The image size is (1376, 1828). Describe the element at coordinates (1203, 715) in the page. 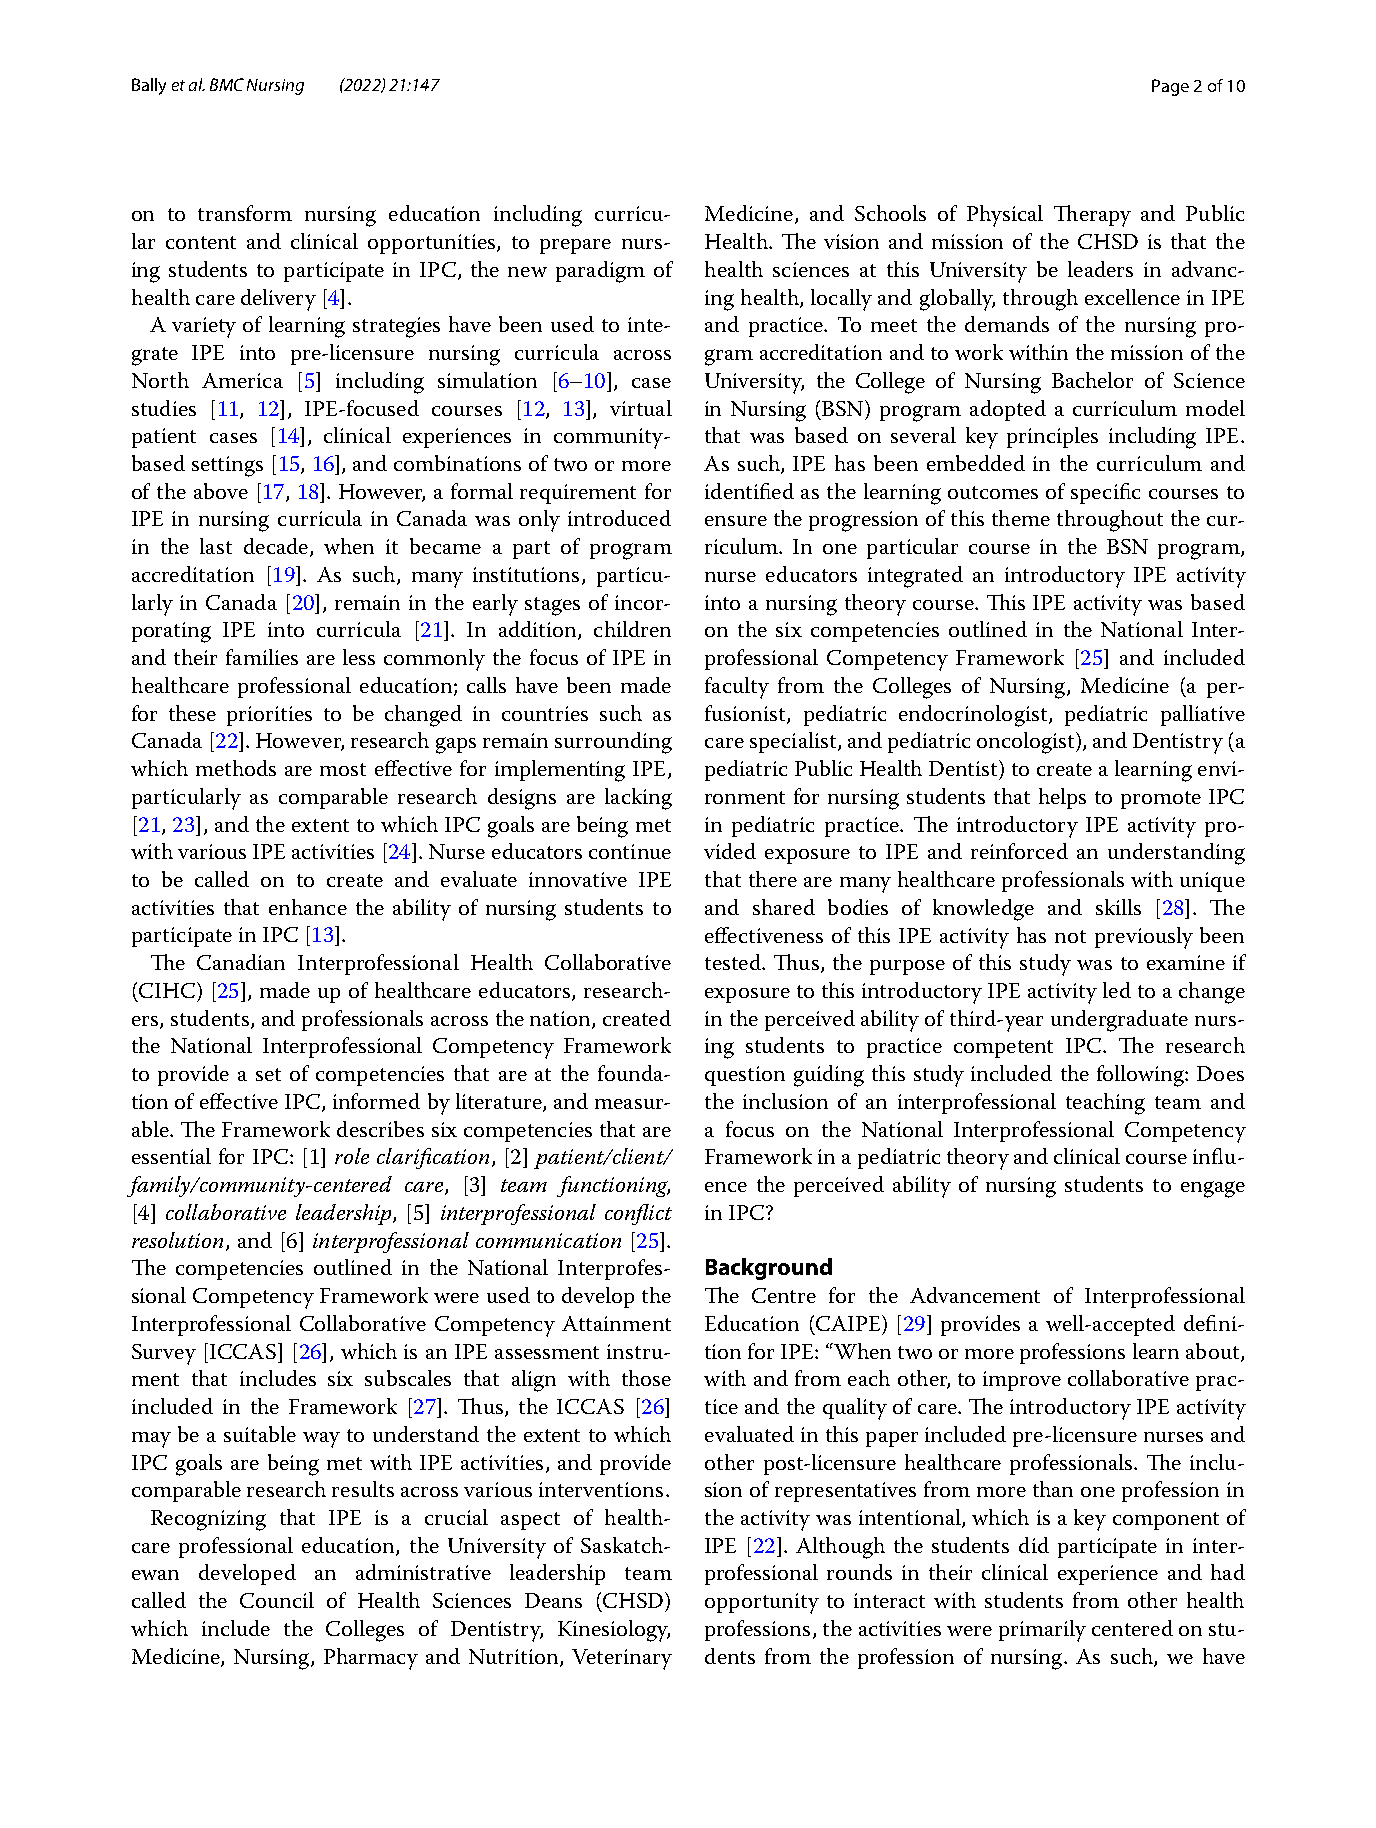

I see `palliative` at that location.
